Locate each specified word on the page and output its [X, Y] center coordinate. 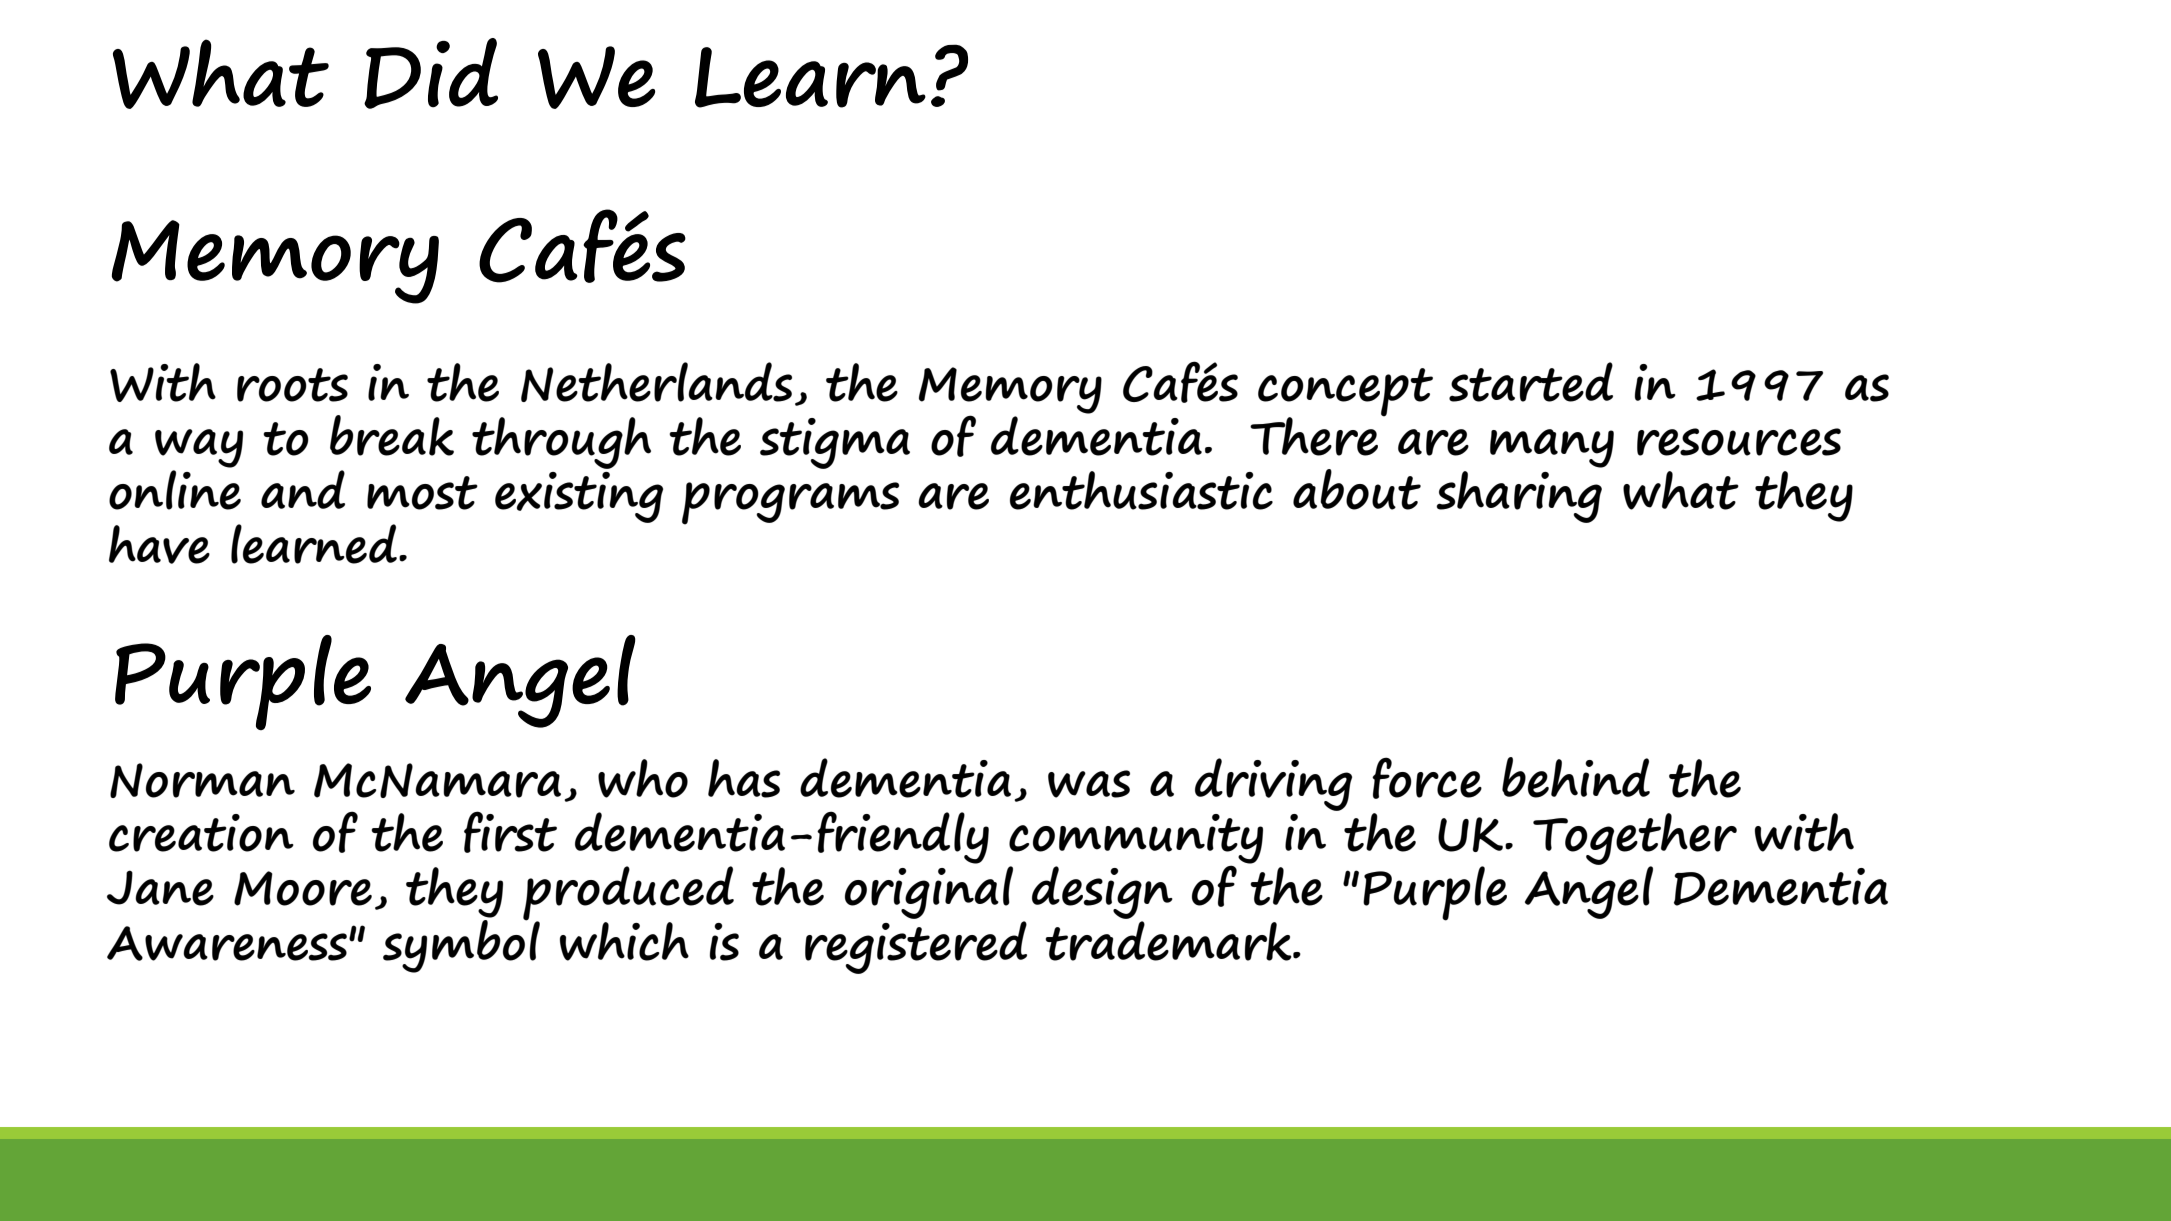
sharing [1519, 497]
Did [431, 73]
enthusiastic [1141, 490]
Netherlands [656, 382]
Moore [303, 888]
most [422, 493]
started [1531, 382]
